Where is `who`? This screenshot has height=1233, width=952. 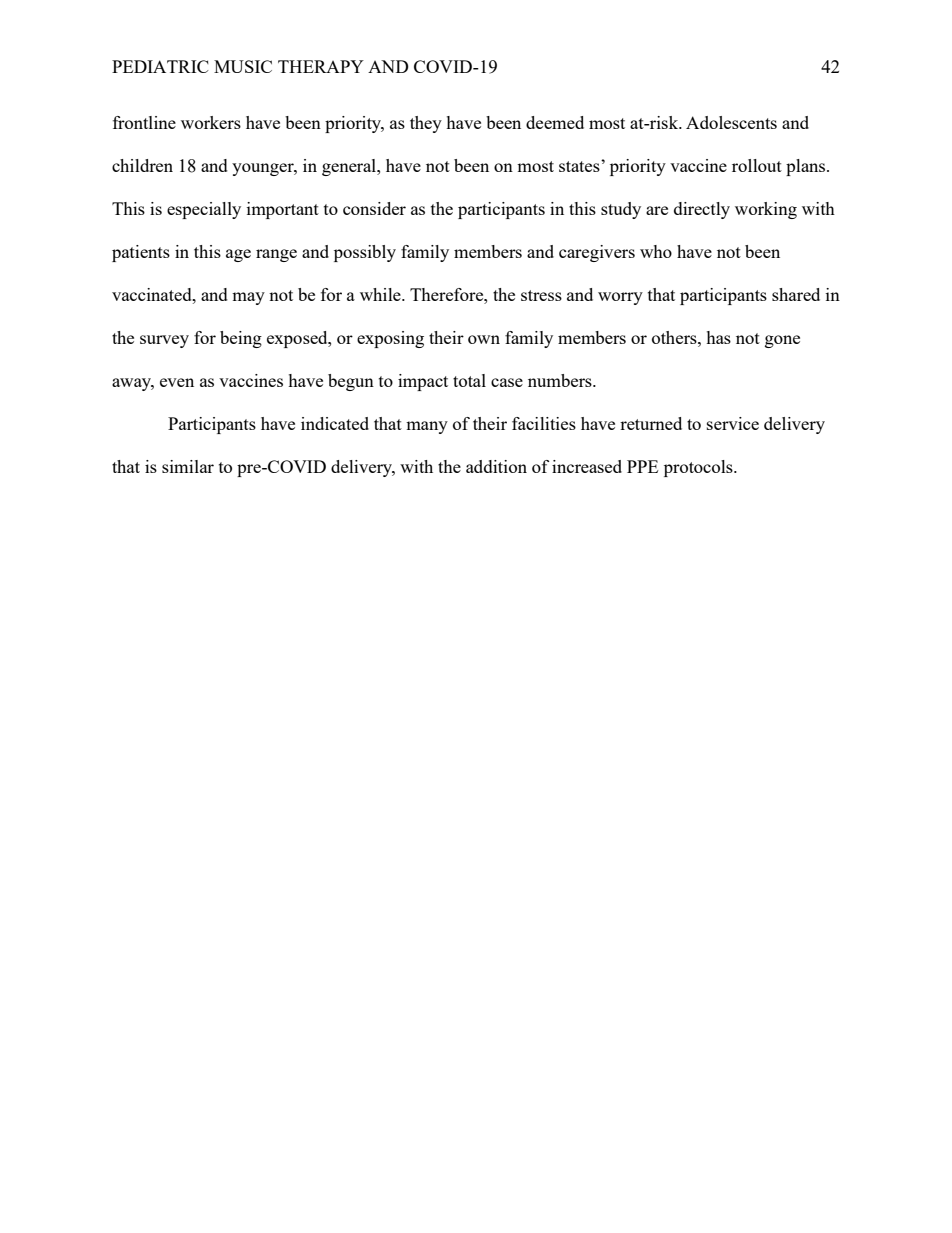 who is located at coordinates (656, 251).
